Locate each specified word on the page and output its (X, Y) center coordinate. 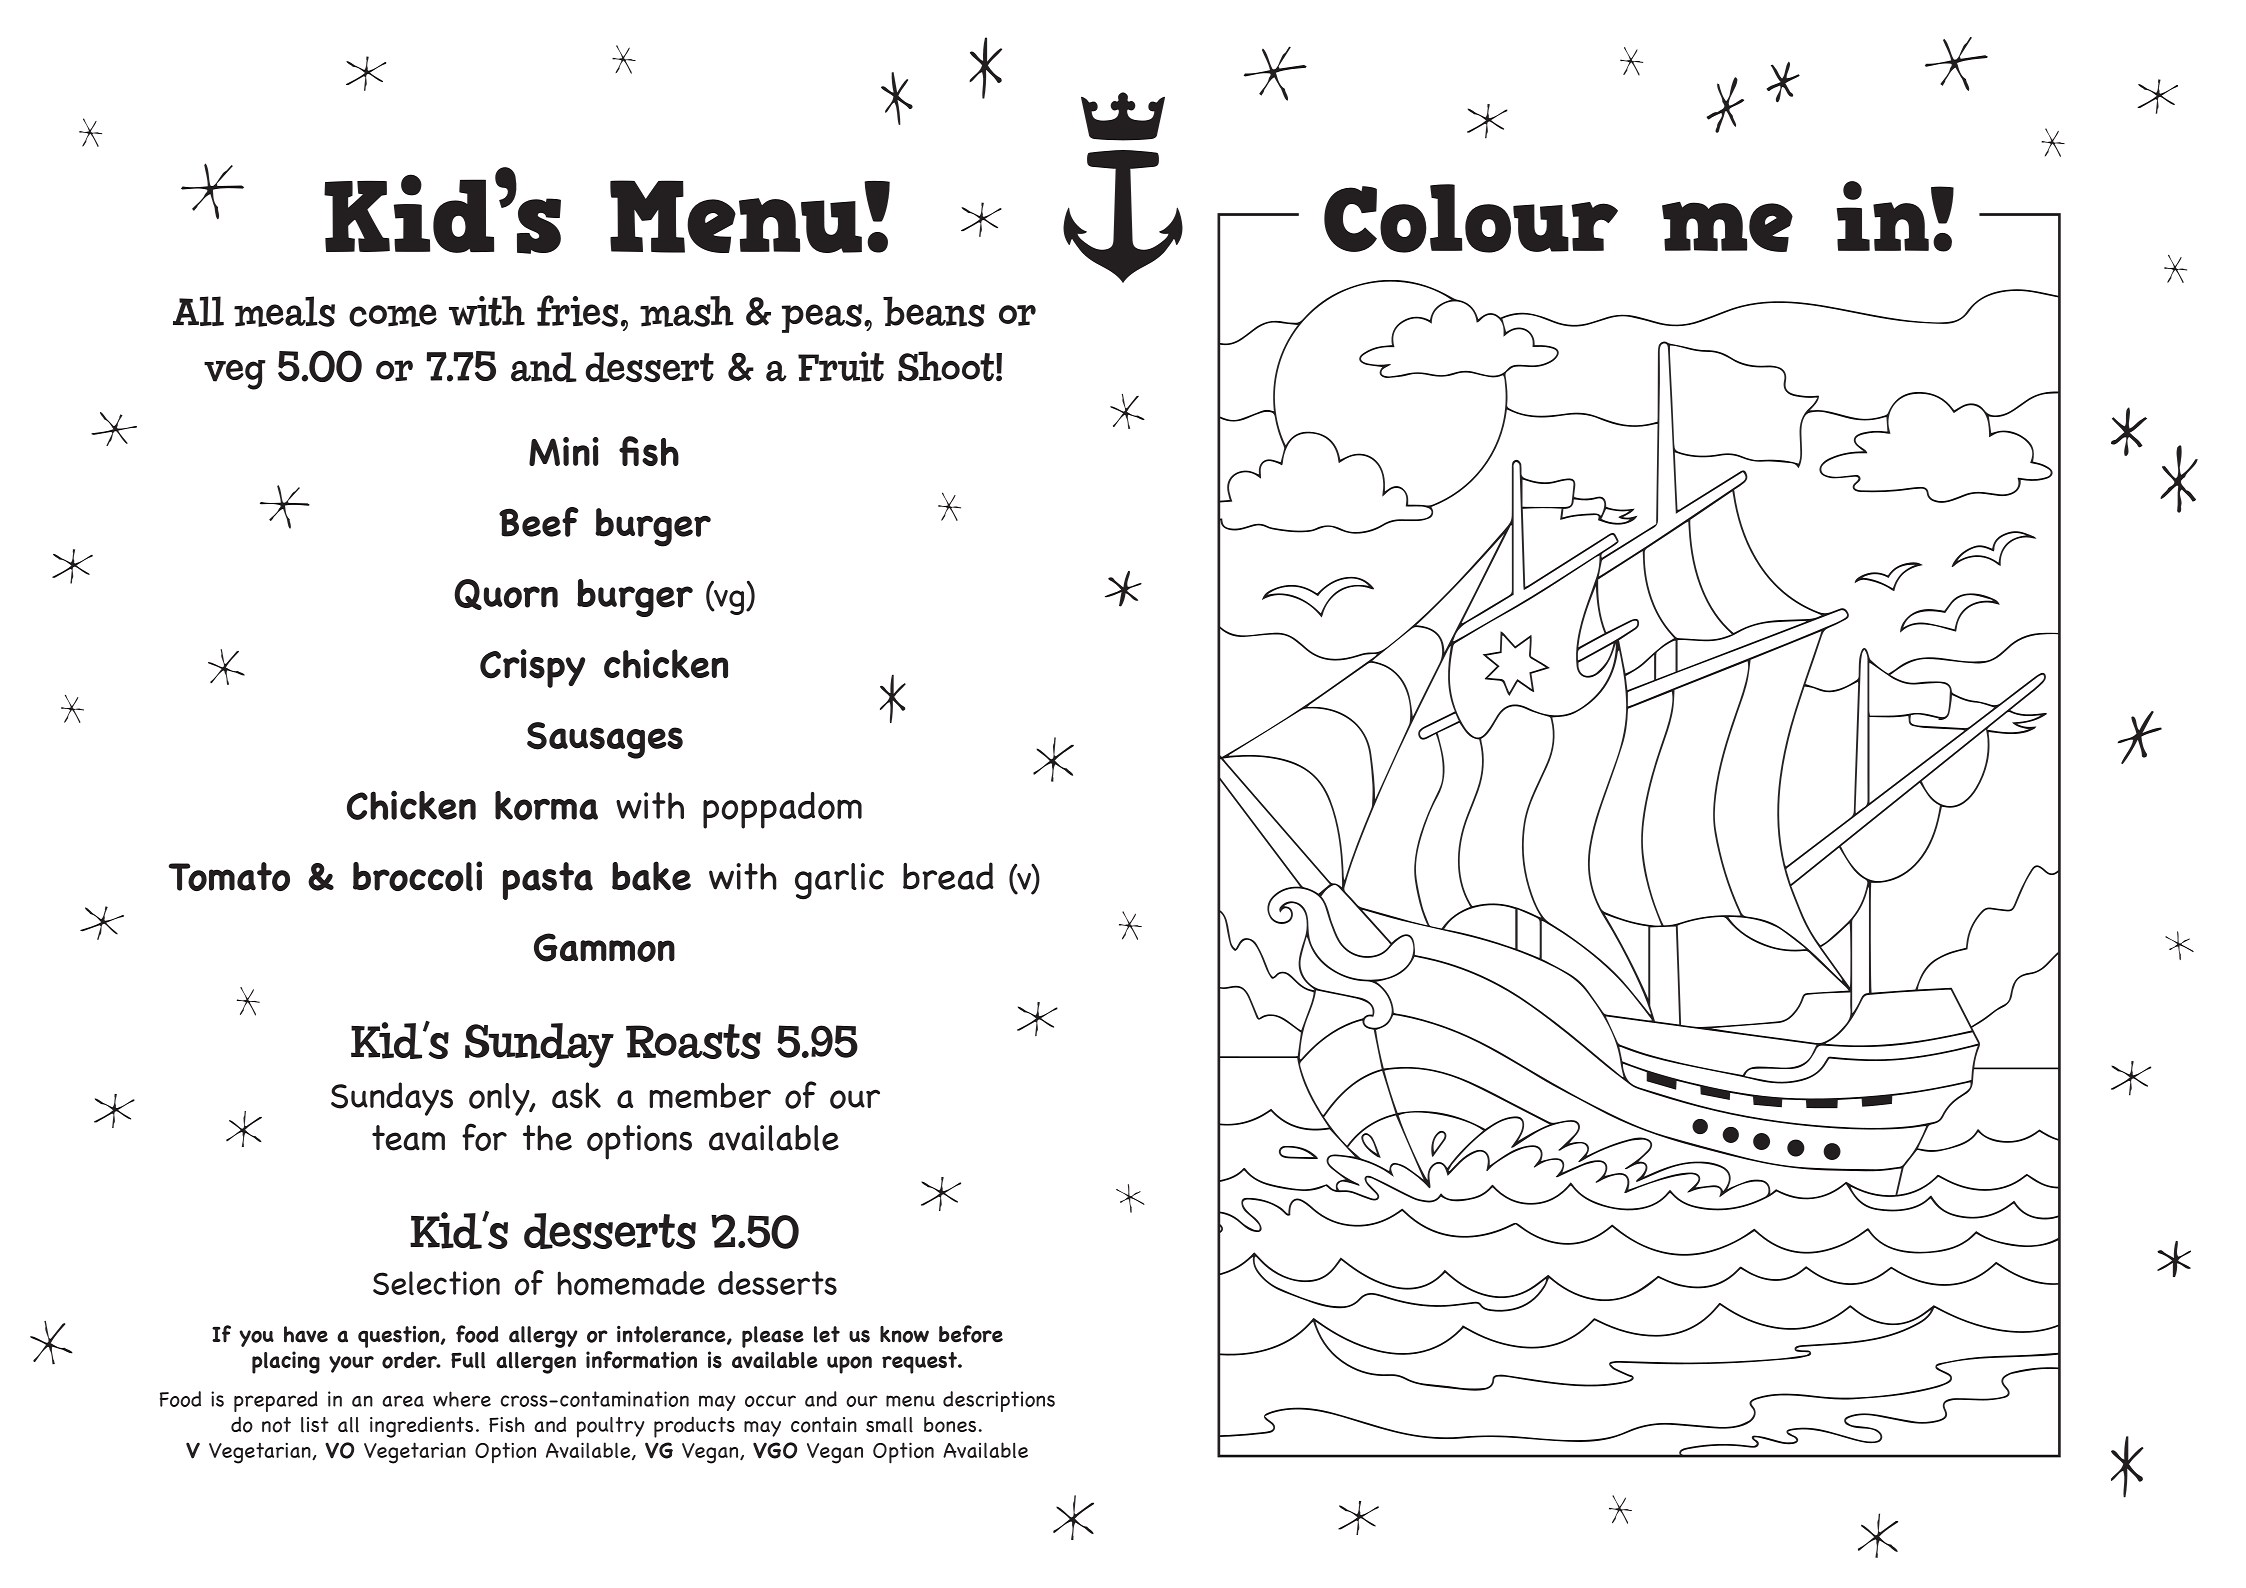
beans (934, 311)
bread (948, 876)
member (710, 1095)
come (393, 315)
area (403, 1401)
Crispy (532, 668)
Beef (539, 522)
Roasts (693, 1041)
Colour (1471, 218)
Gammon (604, 947)
